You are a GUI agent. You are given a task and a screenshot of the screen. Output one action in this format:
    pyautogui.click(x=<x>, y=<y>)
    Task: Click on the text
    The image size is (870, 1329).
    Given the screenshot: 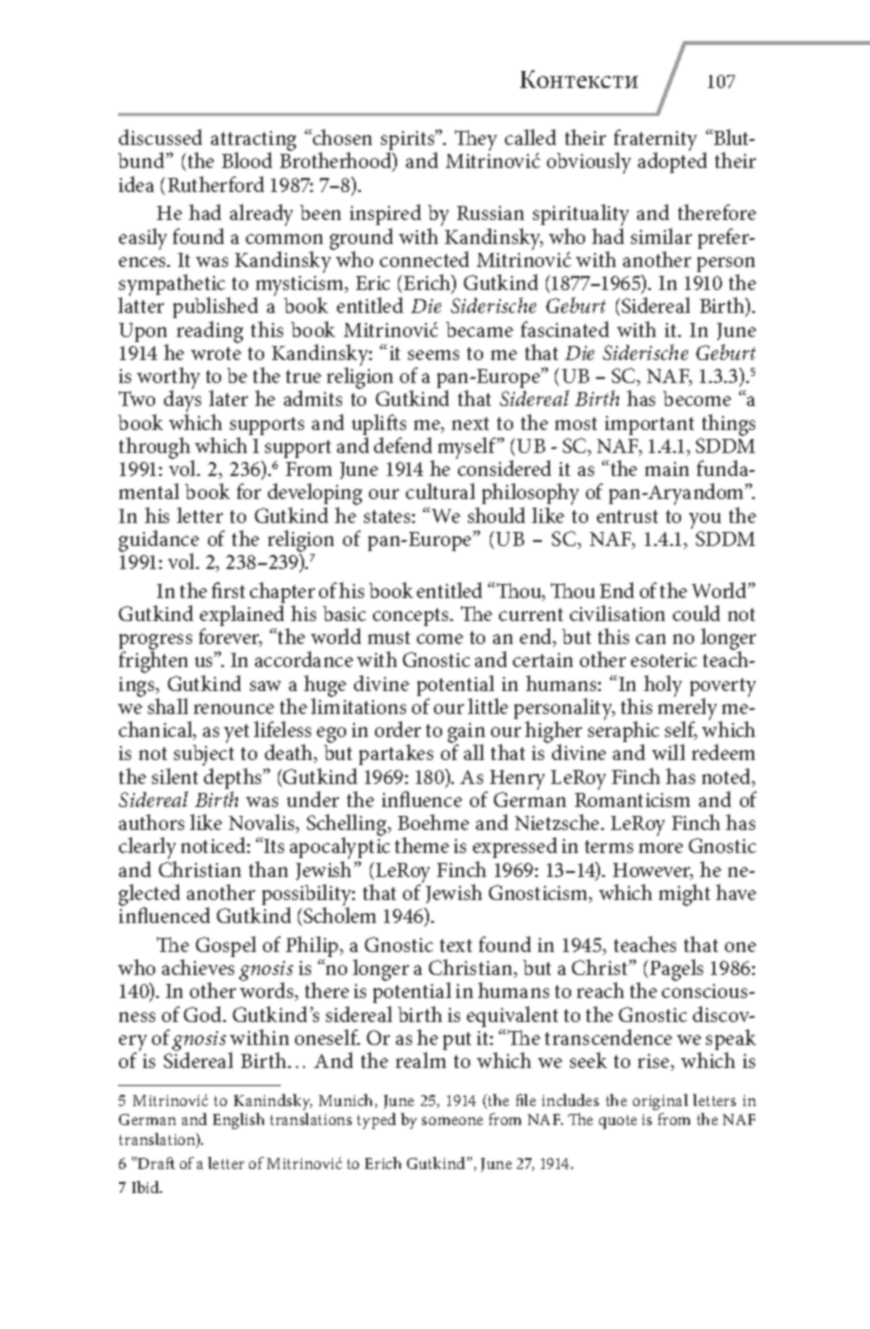 What is the action you would take?
    pyautogui.click(x=456, y=945)
